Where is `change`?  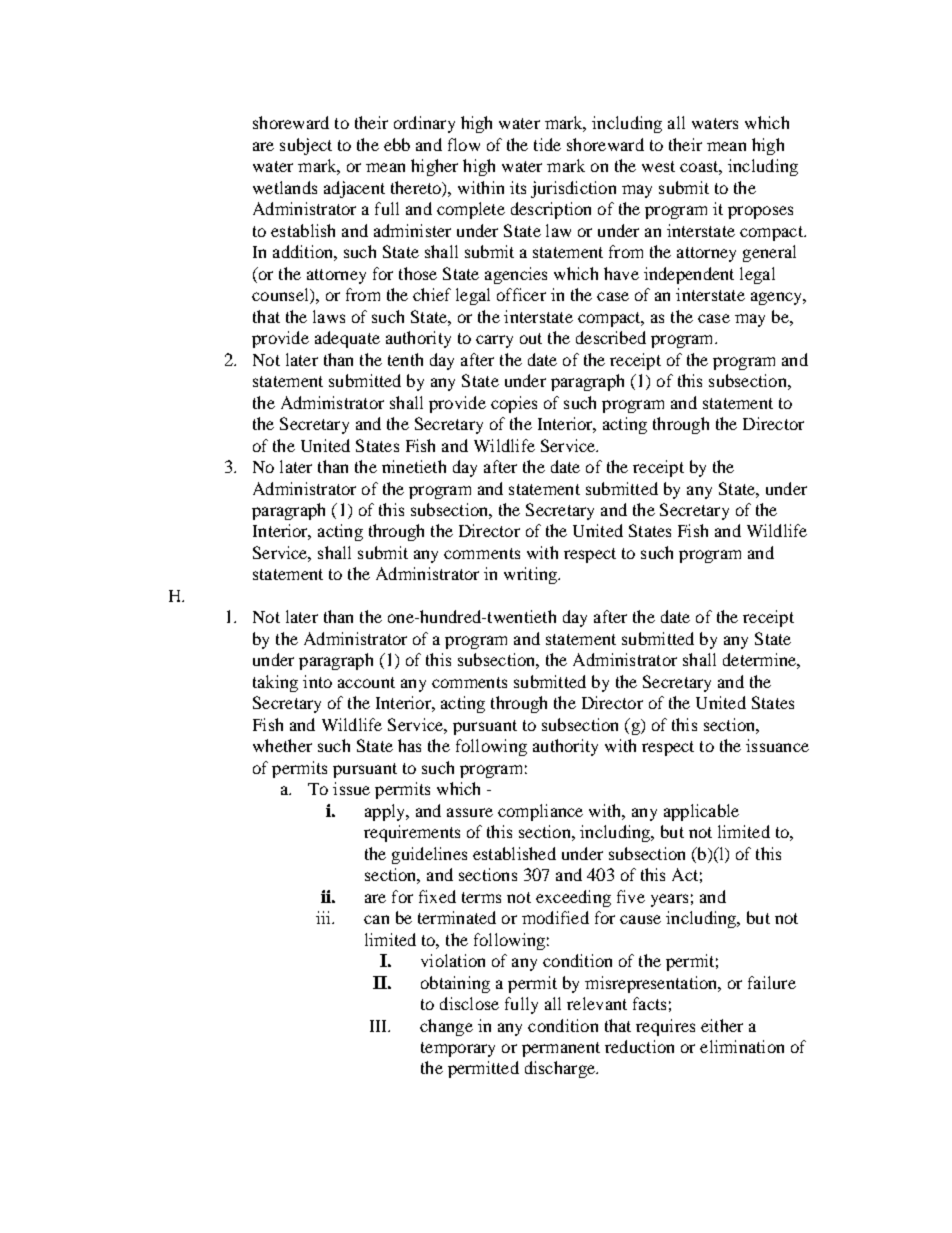 change is located at coordinates (446, 1027).
